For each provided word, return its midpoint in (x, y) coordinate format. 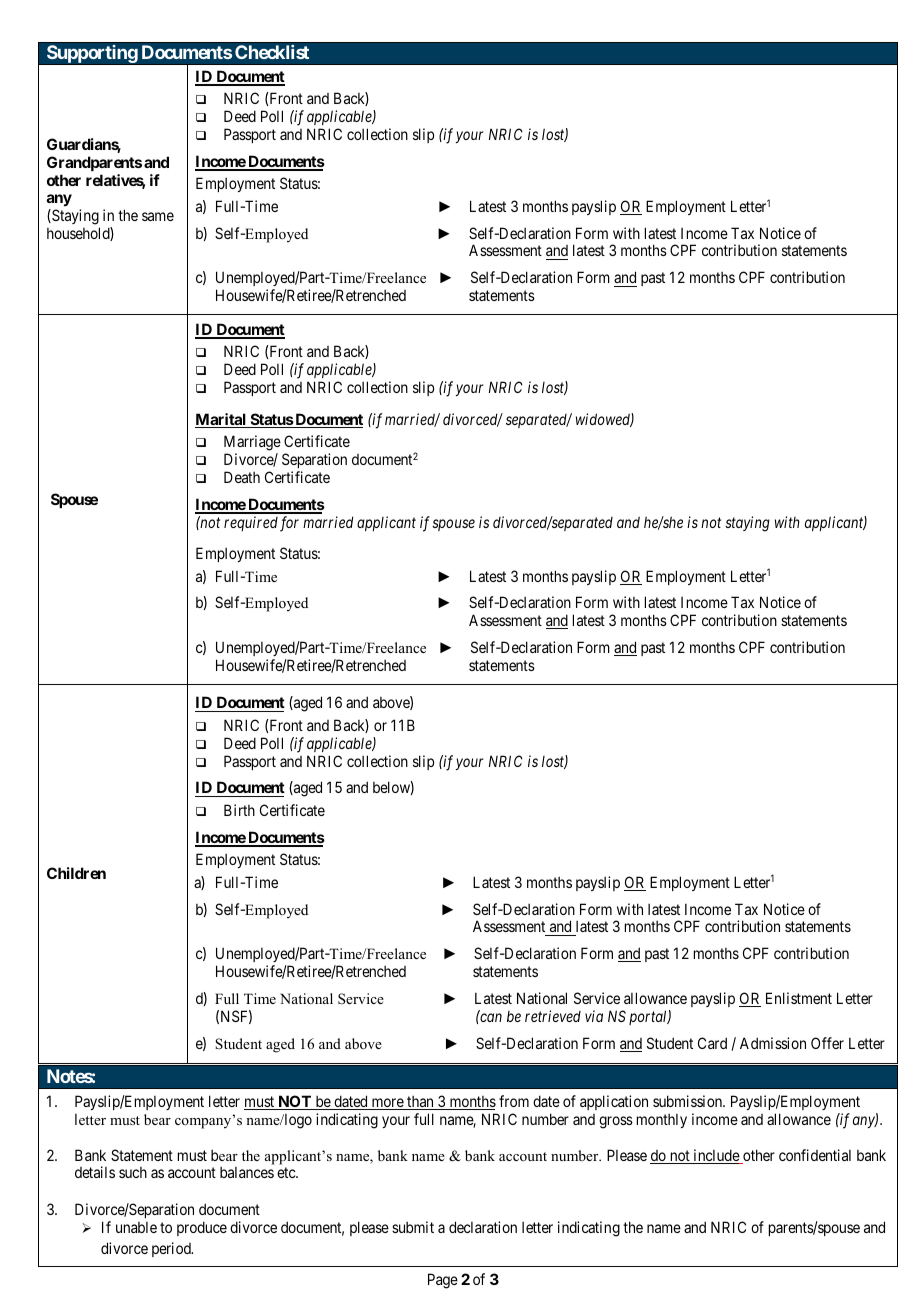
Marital (221, 420)
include (716, 1156)
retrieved (553, 1016)
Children (76, 873)
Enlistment (799, 998)
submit (413, 1227)
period (172, 1249)
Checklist (272, 52)
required (251, 523)
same (158, 216)
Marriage (252, 443)
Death (242, 477)
